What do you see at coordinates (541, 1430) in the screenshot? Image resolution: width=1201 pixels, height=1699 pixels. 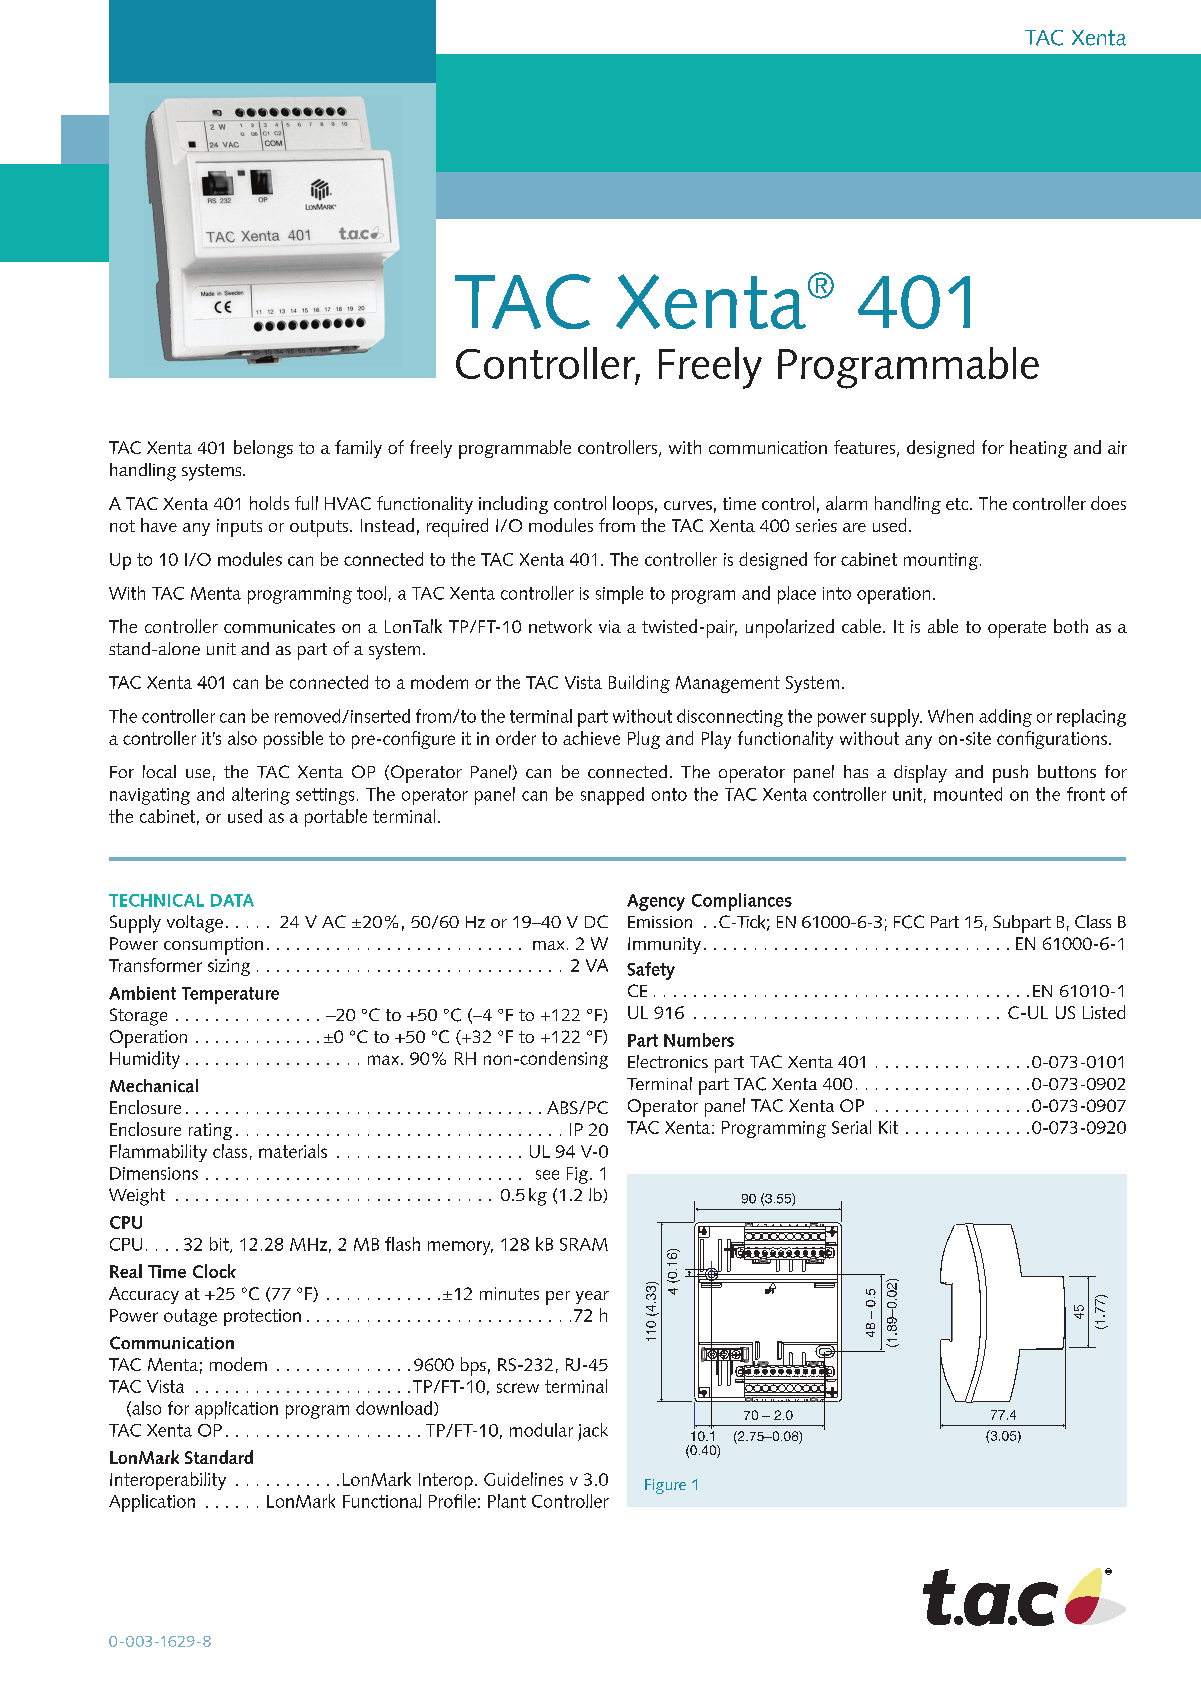 I see `modular` at bounding box center [541, 1430].
